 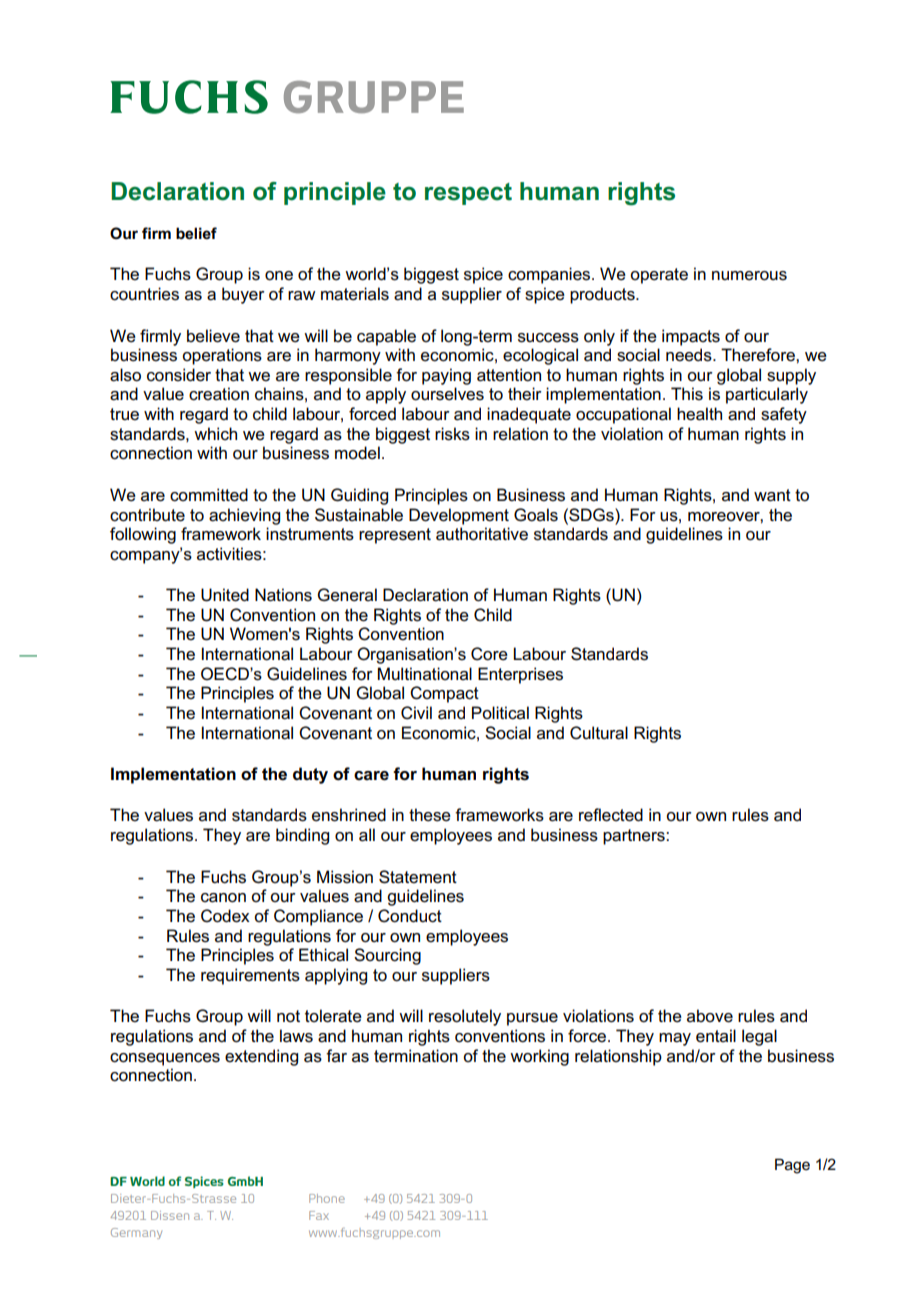 What do you see at coordinates (444, 694) in the screenshot?
I see `Compact` at bounding box center [444, 694].
